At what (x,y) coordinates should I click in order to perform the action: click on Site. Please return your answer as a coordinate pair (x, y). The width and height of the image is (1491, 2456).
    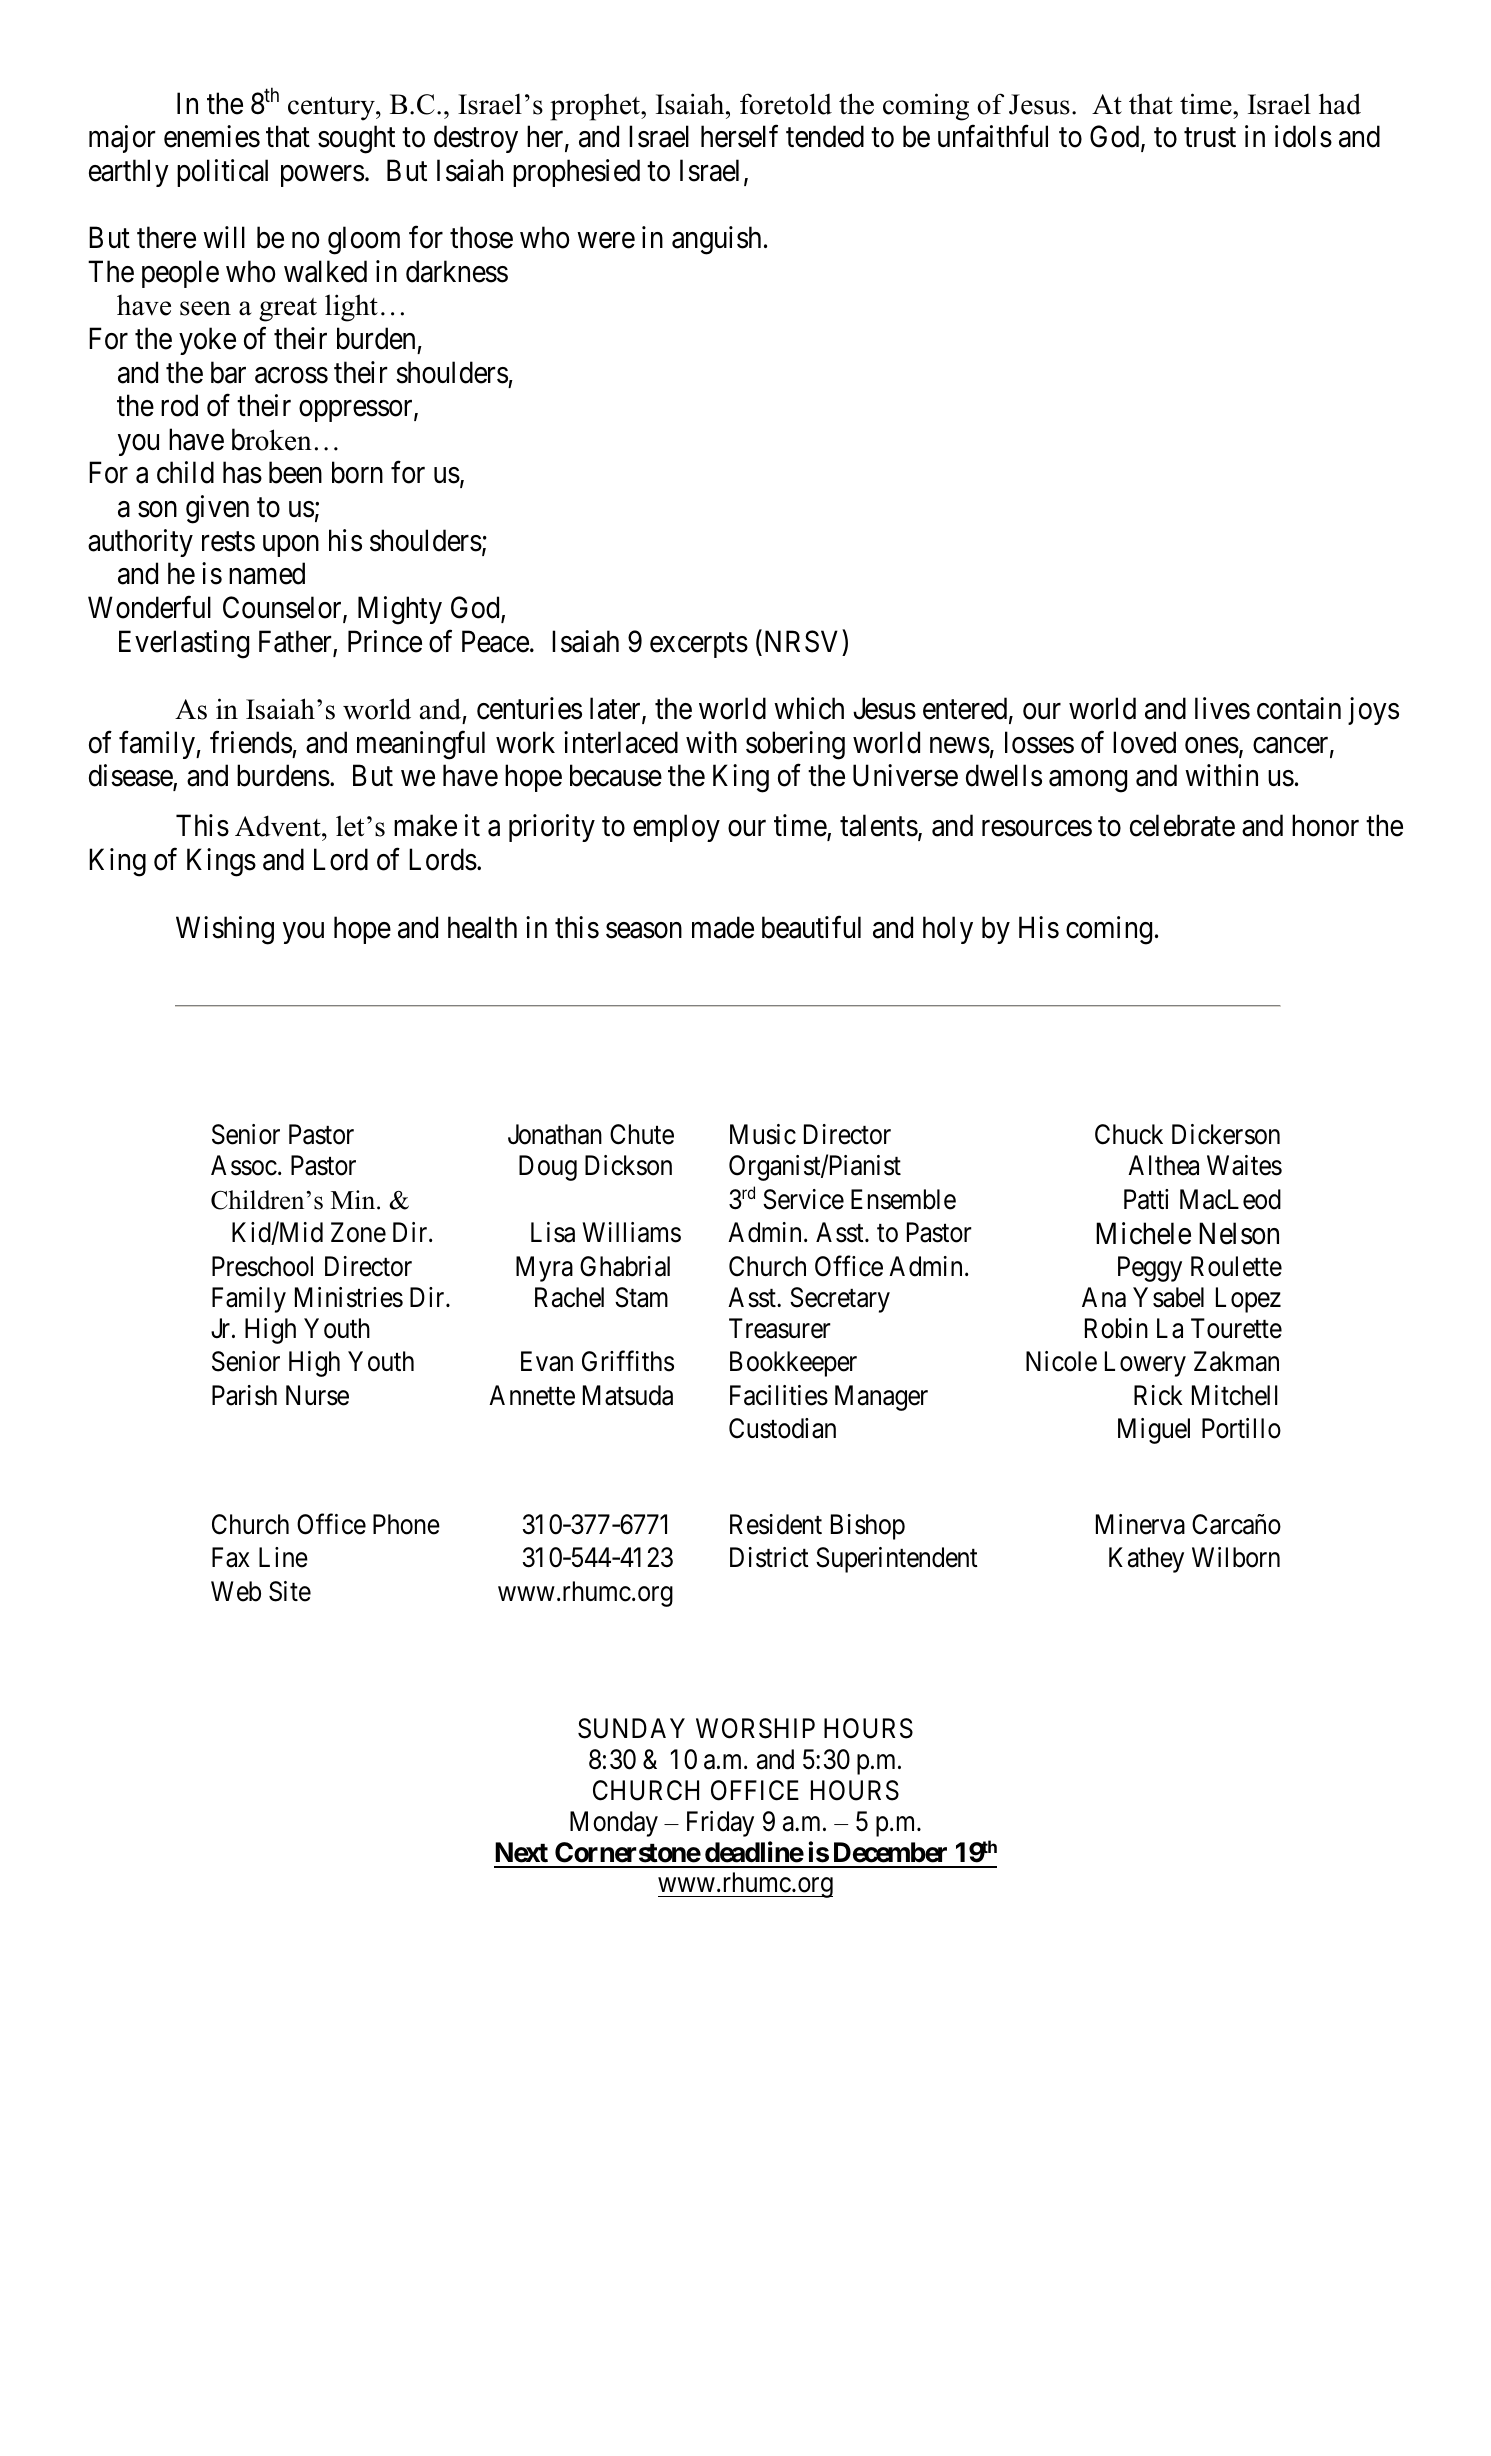
    Looking at the image, I should click on (290, 1591).
